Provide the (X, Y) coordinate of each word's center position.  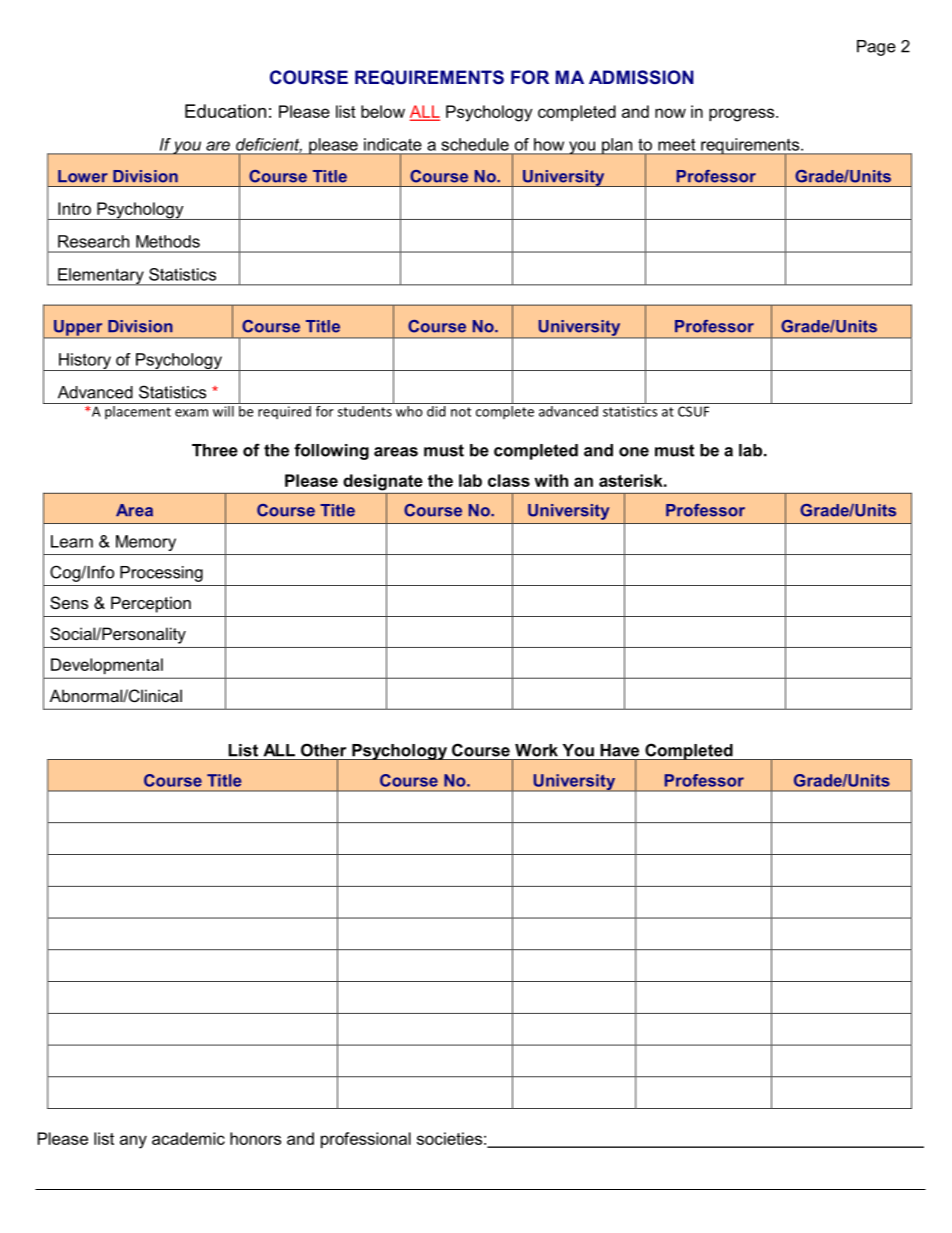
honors (255, 1138)
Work (536, 750)
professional (366, 1140)
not (461, 412)
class (509, 480)
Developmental (107, 666)
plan (617, 146)
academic (188, 1138)
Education (225, 111)
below (383, 111)
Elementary (101, 277)
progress (743, 115)
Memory (146, 543)
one (634, 452)
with (551, 480)
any (133, 1142)
